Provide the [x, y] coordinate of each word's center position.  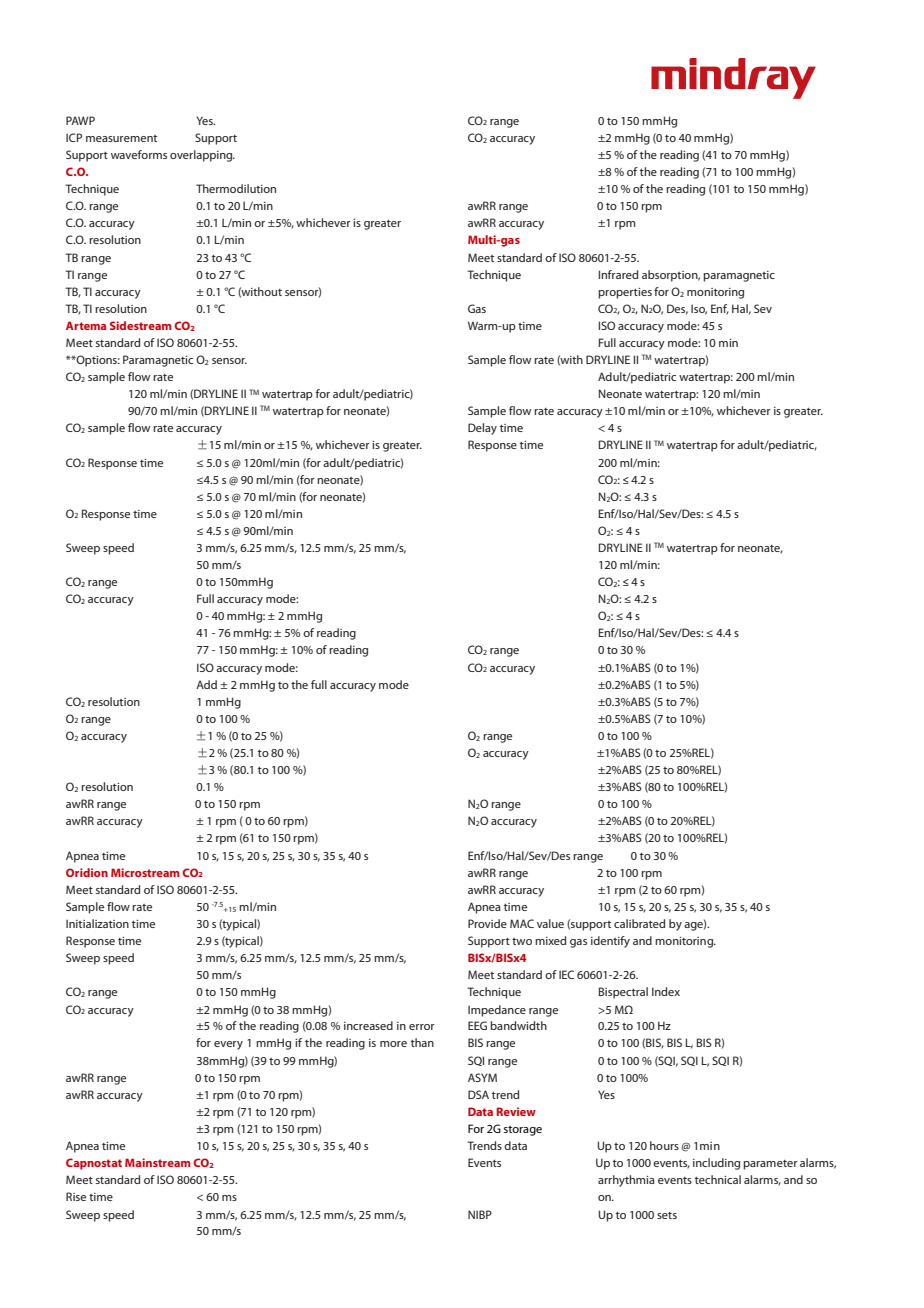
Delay [482, 429]
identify [610, 942]
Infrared [618, 274]
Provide [487, 923]
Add [206, 684]
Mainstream [158, 1162]
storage [523, 1131]
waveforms [139, 154]
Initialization [97, 923]
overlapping [202, 156]
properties [625, 293]
